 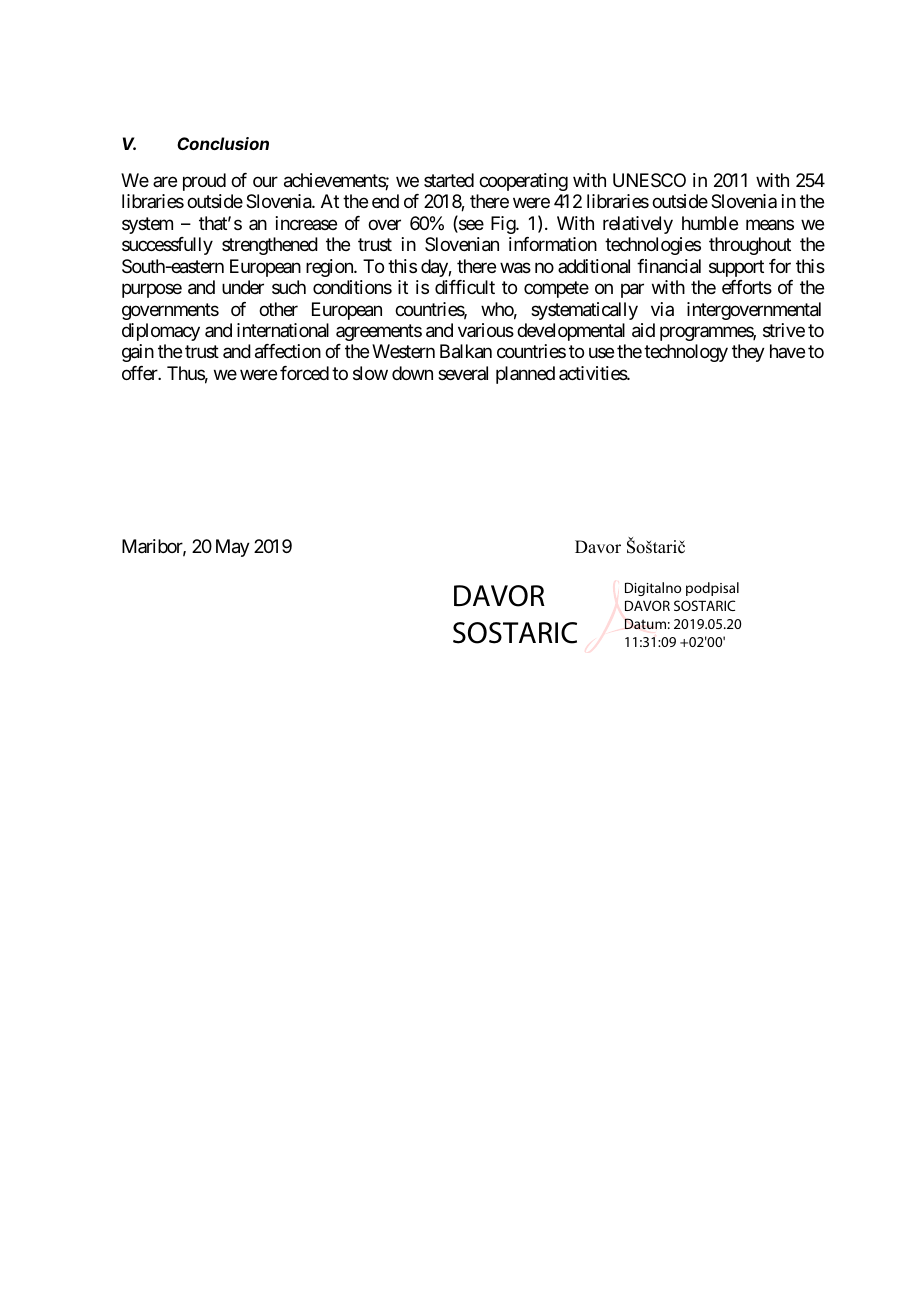 I want to click on several, so click(x=463, y=373).
